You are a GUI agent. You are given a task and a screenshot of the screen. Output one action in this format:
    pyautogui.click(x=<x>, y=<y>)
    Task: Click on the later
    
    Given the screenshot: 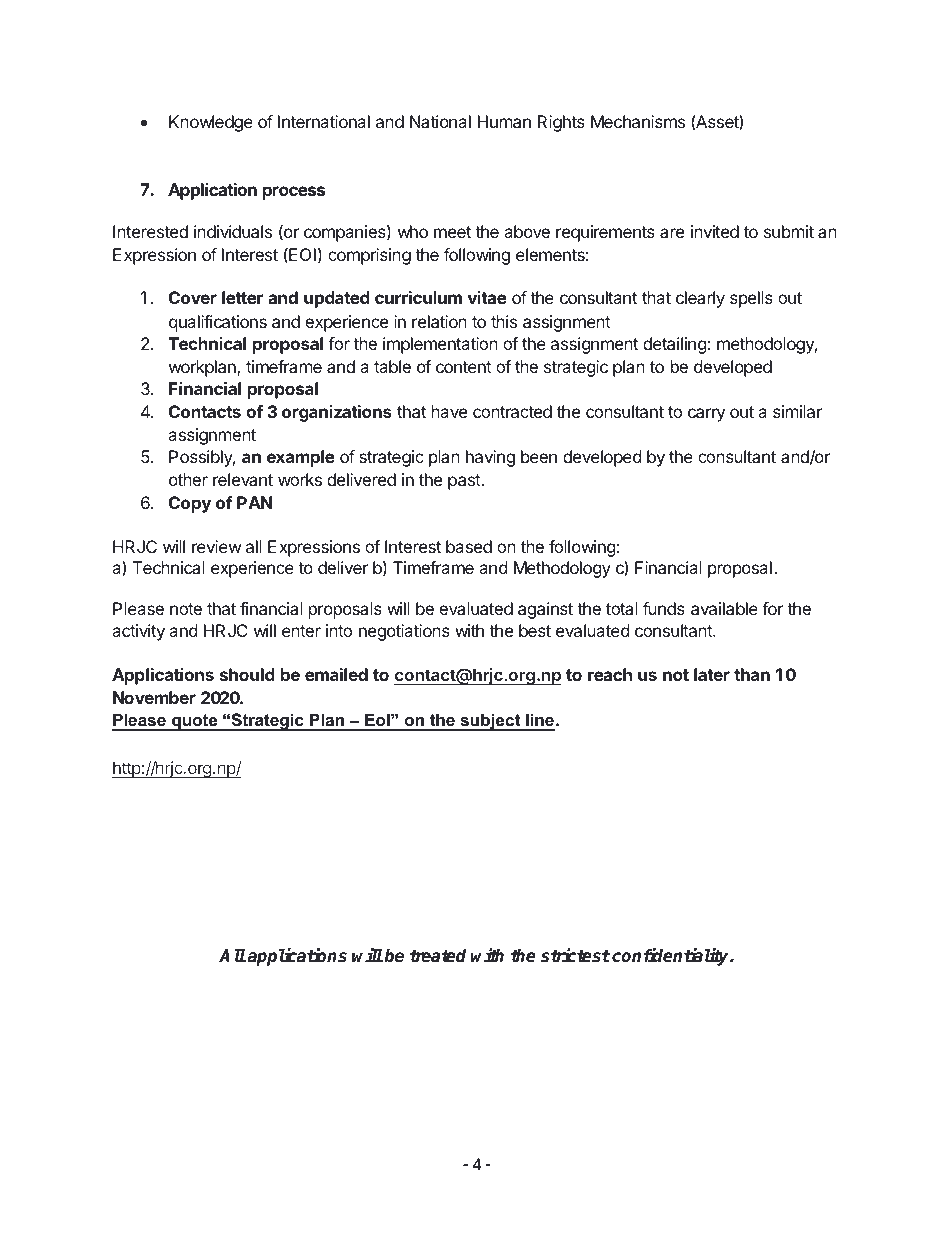 What is the action you would take?
    pyautogui.click(x=712, y=674)
